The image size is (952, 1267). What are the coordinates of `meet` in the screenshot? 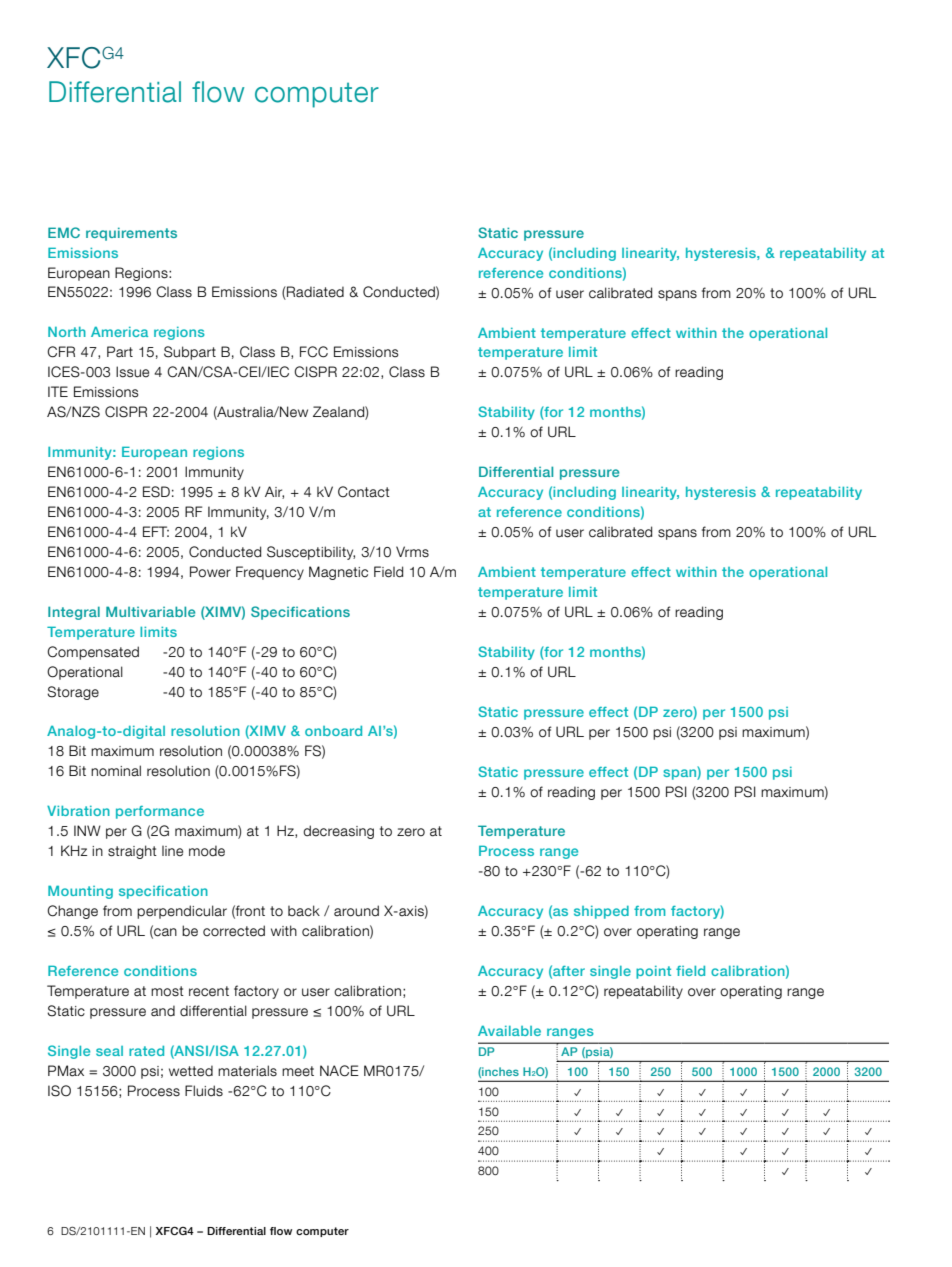 It's located at (298, 1071).
